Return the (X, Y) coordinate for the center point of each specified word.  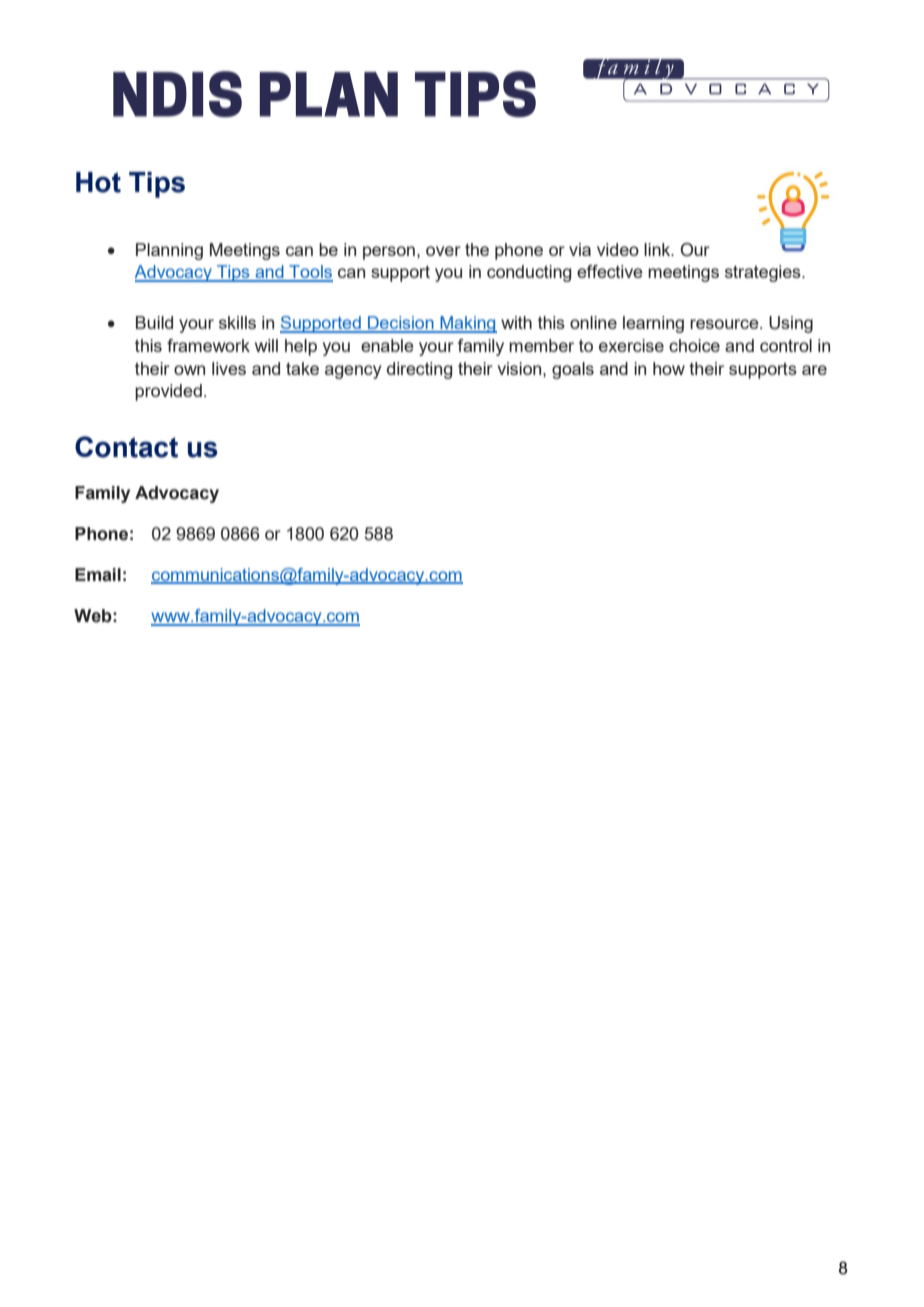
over (443, 251)
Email (98, 575)
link (658, 249)
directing (419, 370)
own (189, 370)
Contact (126, 447)
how (669, 368)
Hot (98, 182)
